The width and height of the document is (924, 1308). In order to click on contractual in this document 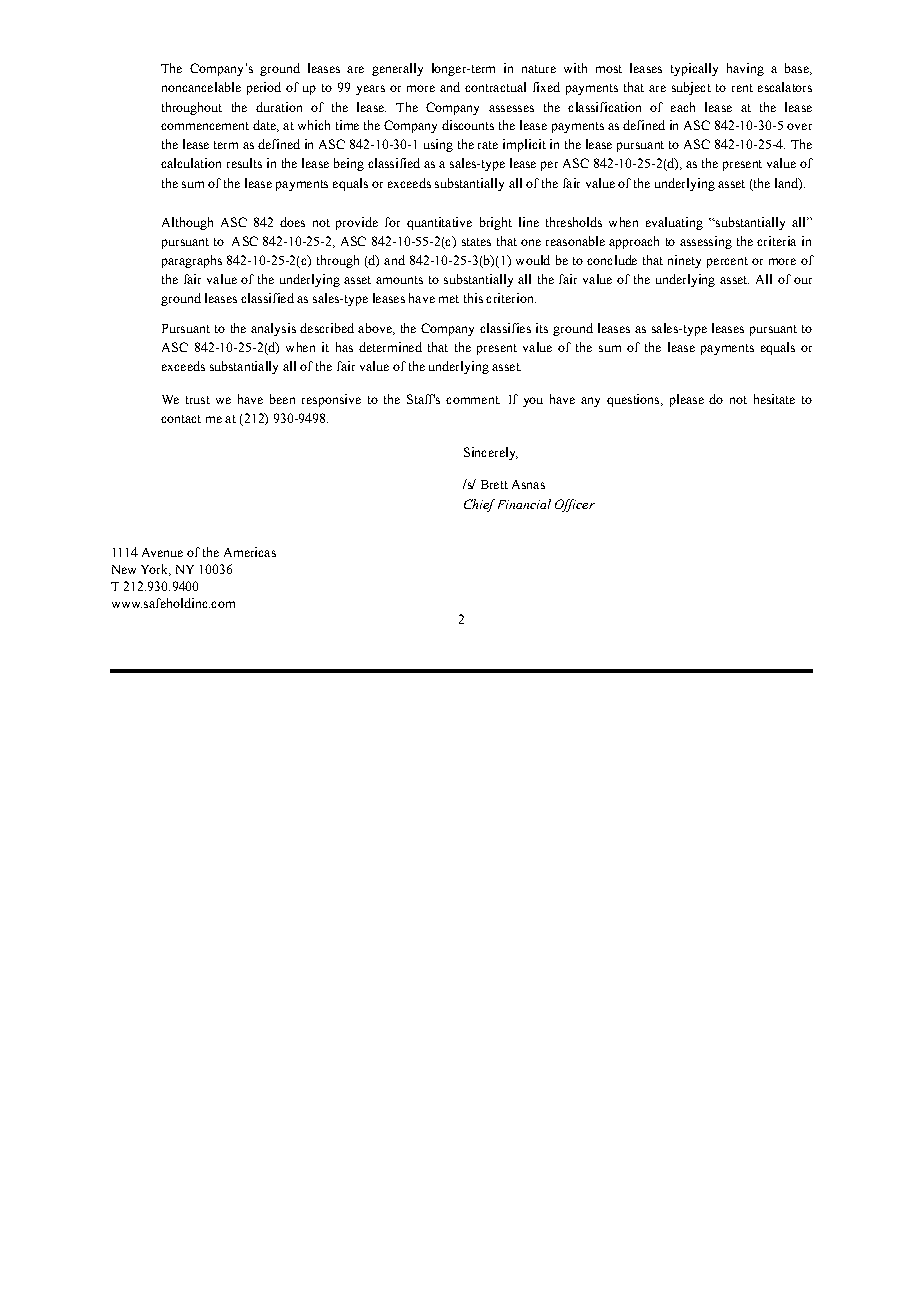, I will do `click(495, 87)`.
